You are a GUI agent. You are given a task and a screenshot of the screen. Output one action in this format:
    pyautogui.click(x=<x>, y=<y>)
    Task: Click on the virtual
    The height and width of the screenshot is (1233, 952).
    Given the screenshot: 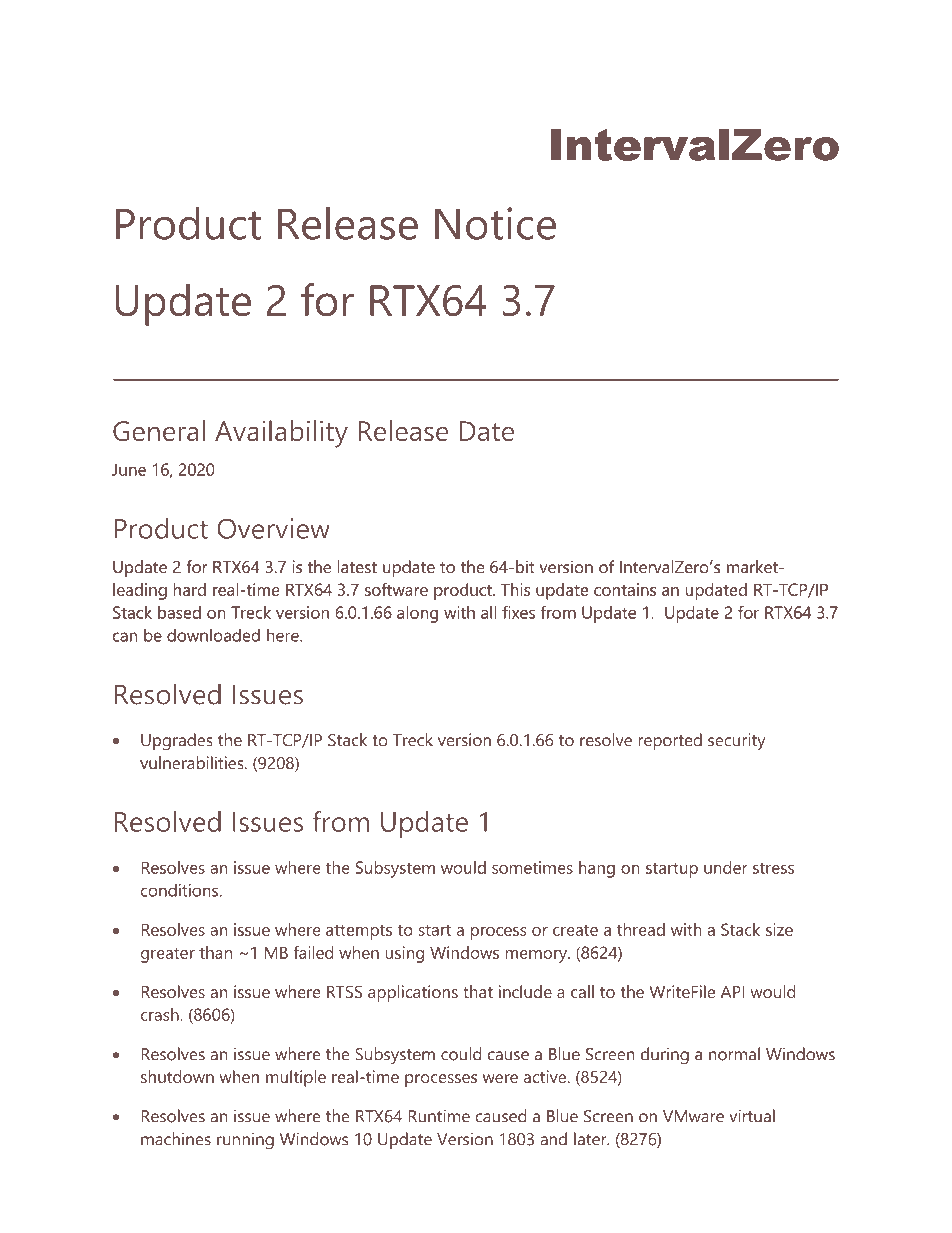 What is the action you would take?
    pyautogui.click(x=752, y=1116)
